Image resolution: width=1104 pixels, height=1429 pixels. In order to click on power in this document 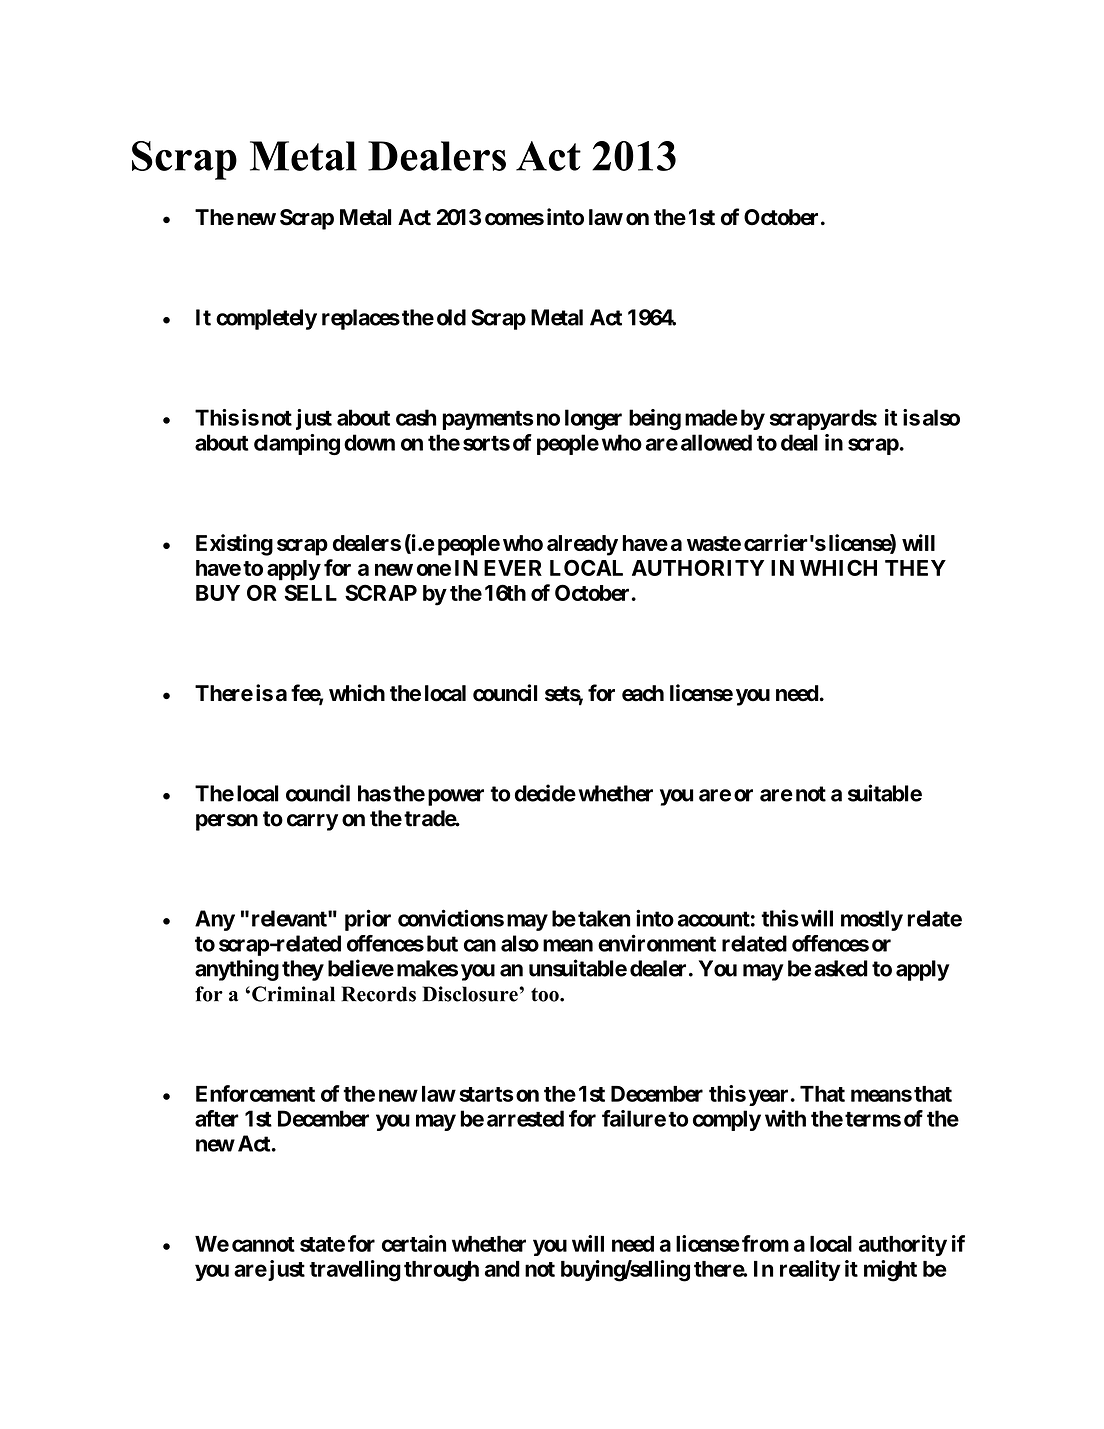, I will do `click(456, 797)`.
